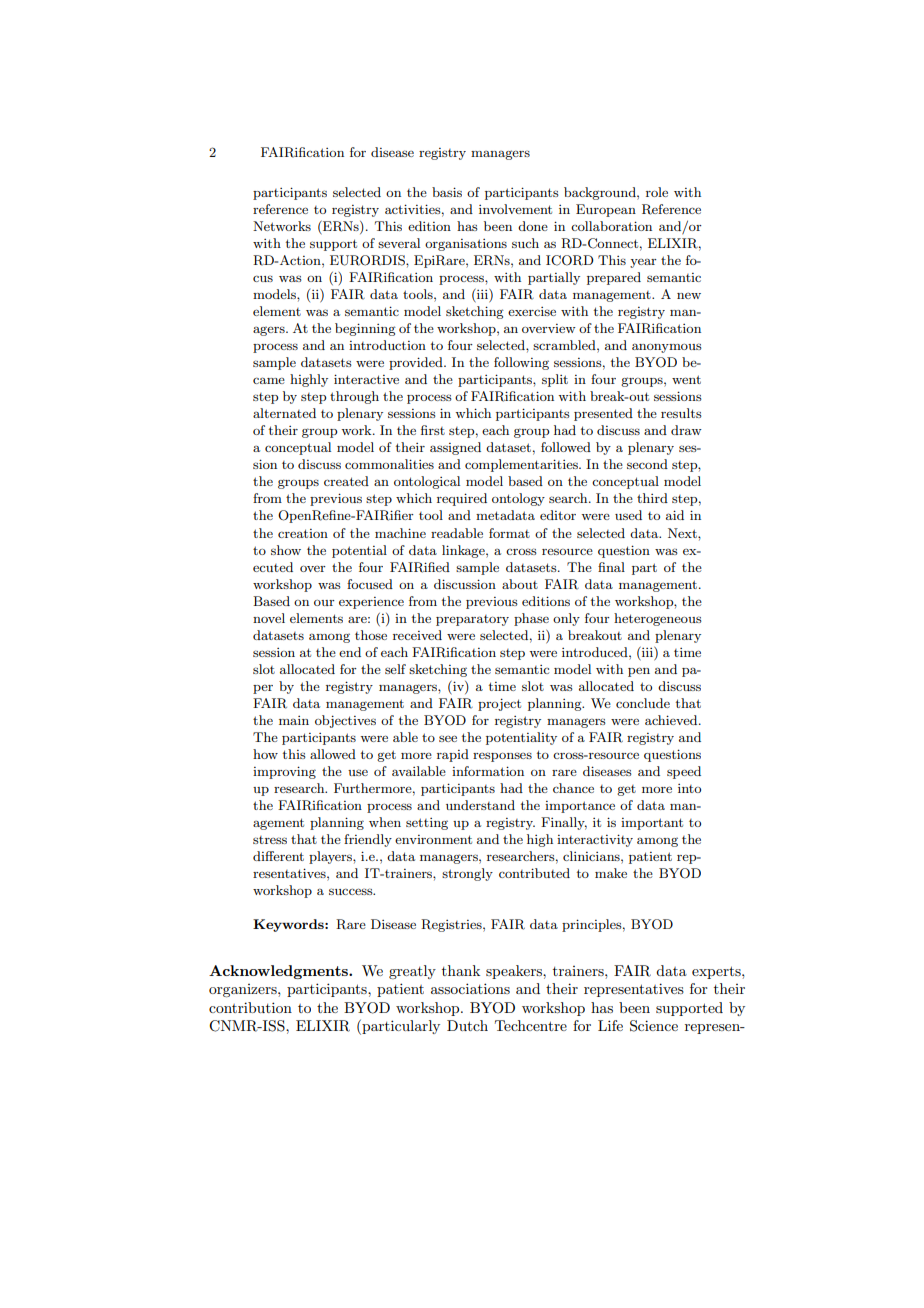  I want to click on several, so click(399, 243).
